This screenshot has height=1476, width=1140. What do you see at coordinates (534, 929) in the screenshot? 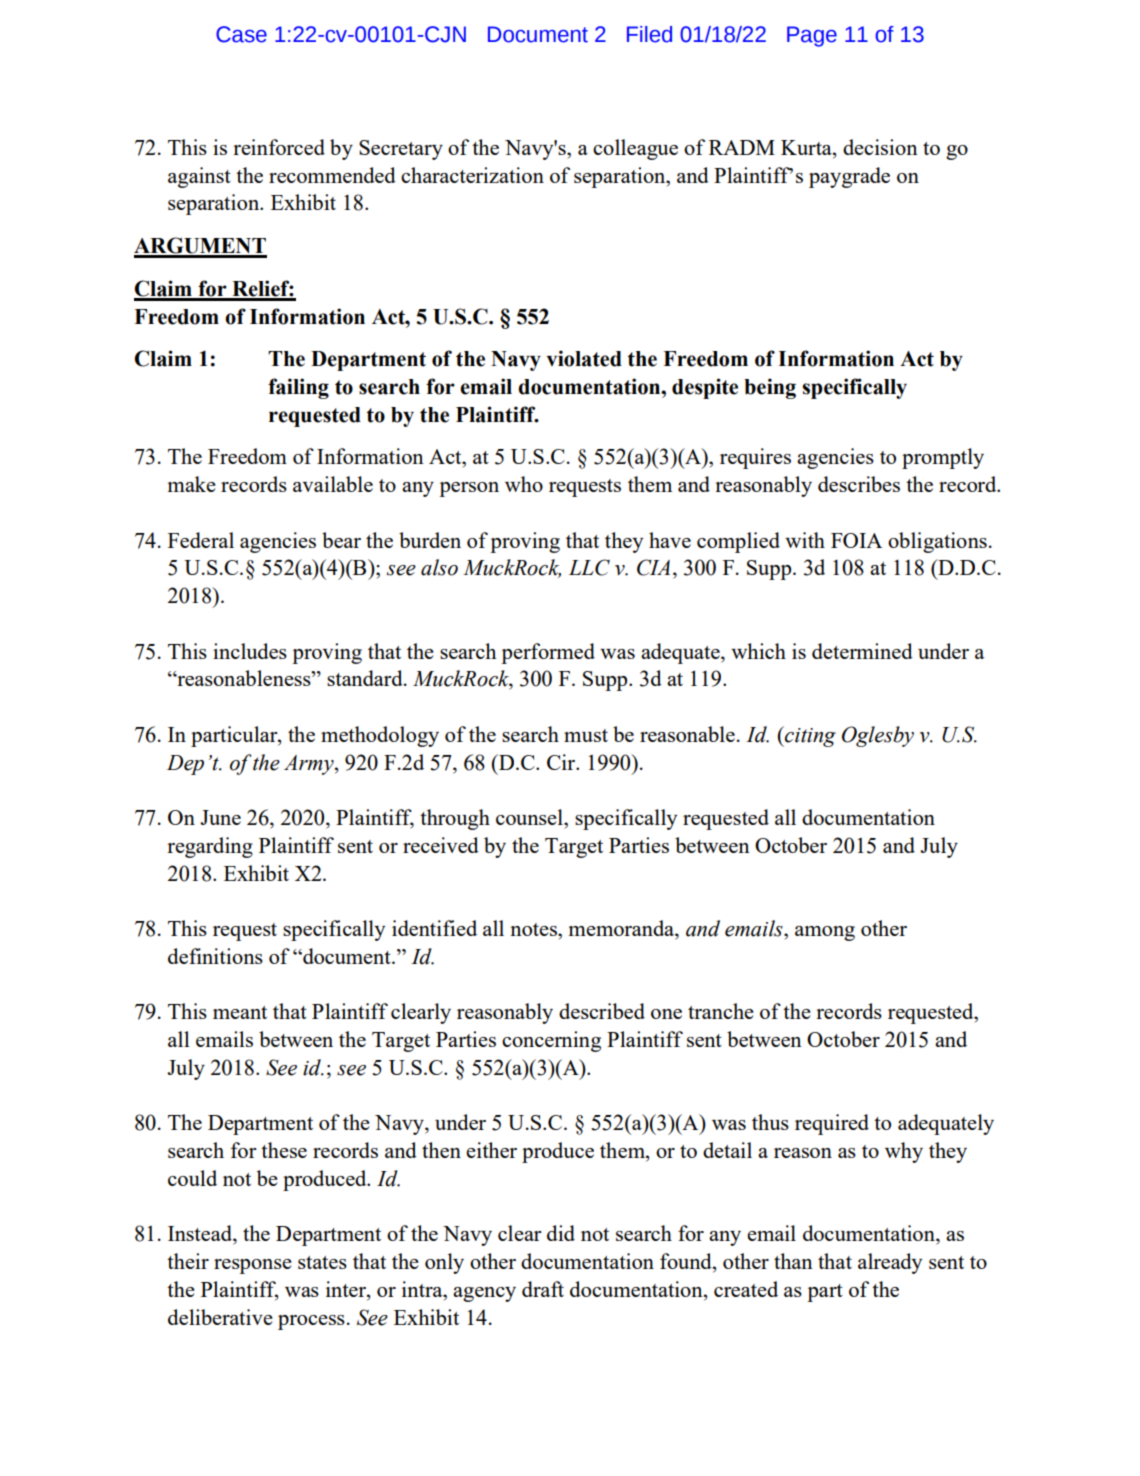
I see `notes` at bounding box center [534, 929].
